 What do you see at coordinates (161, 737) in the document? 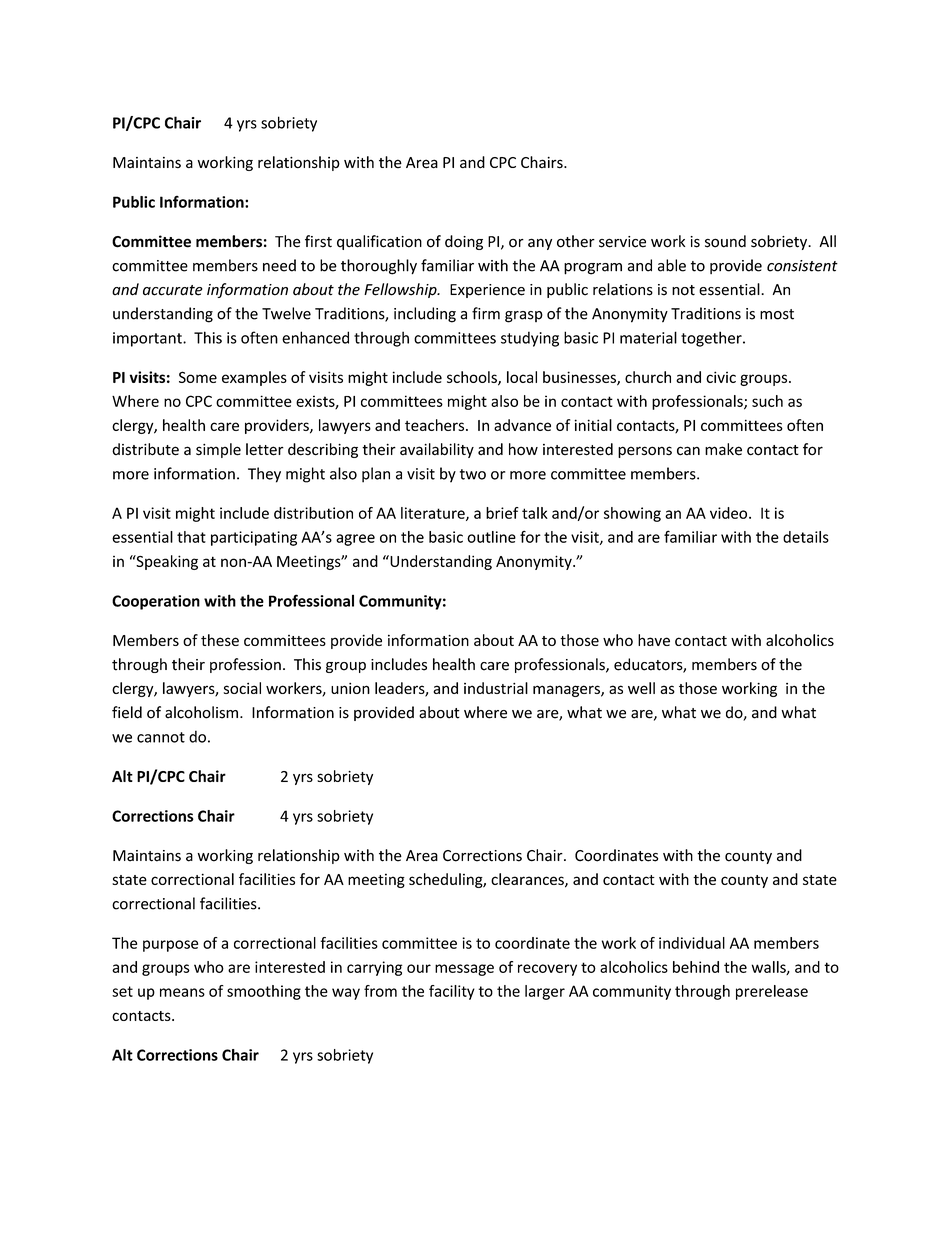
I see `cannot` at bounding box center [161, 737].
